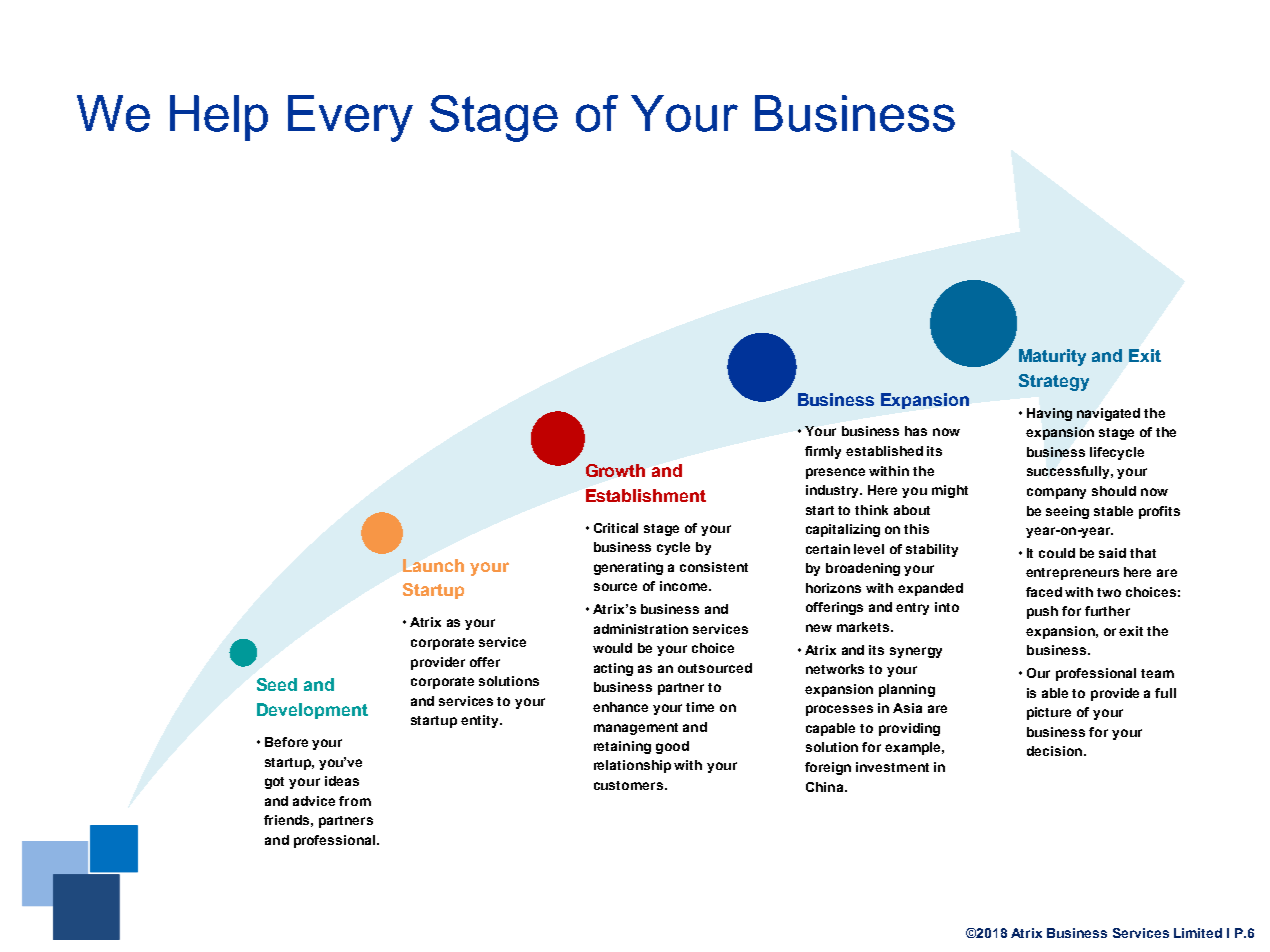  I want to click on Help, so click(219, 118).
